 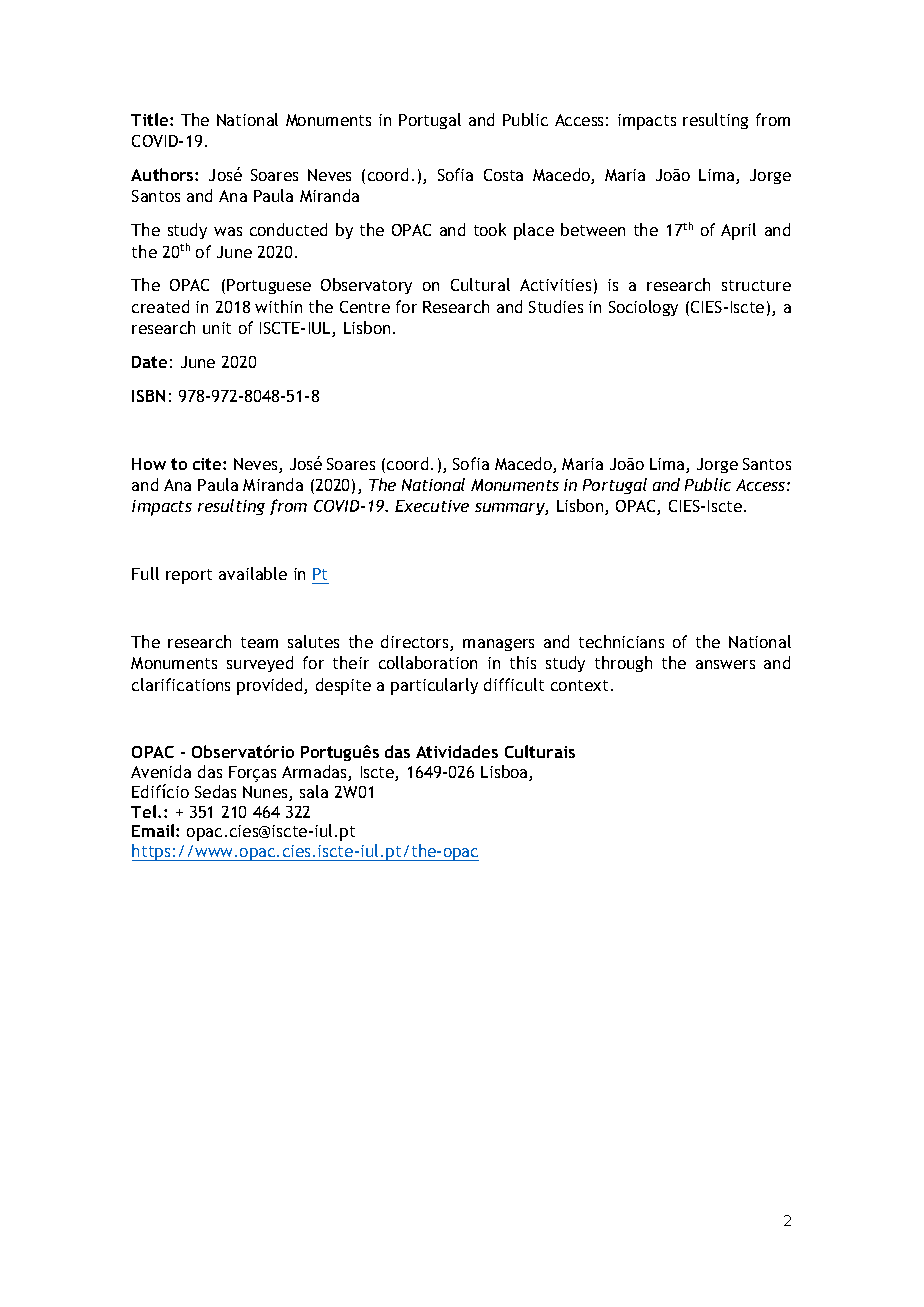 What do you see at coordinates (738, 231) in the document?
I see `April` at bounding box center [738, 231].
